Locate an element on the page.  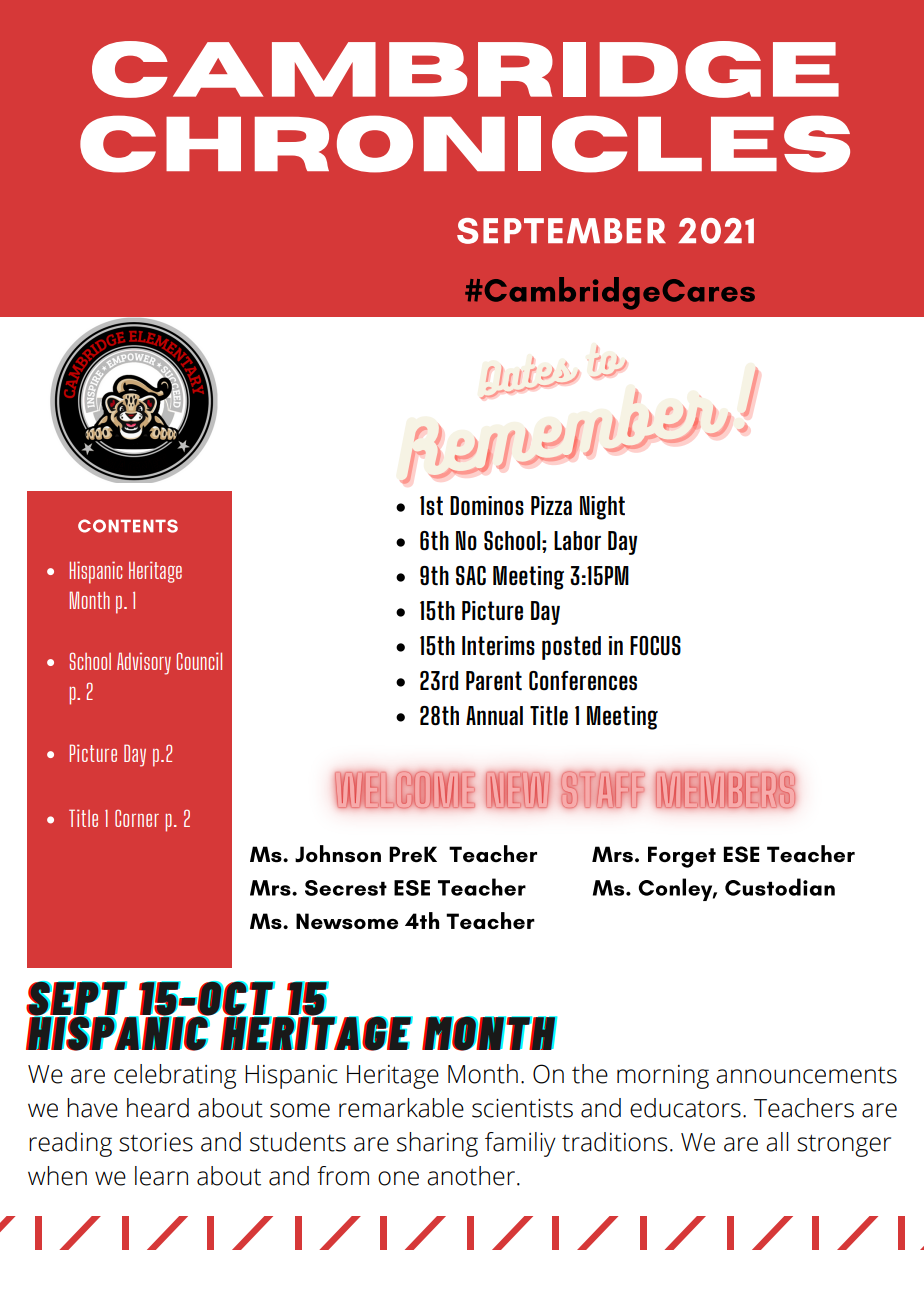
CONTENTS is located at coordinates (128, 526).
